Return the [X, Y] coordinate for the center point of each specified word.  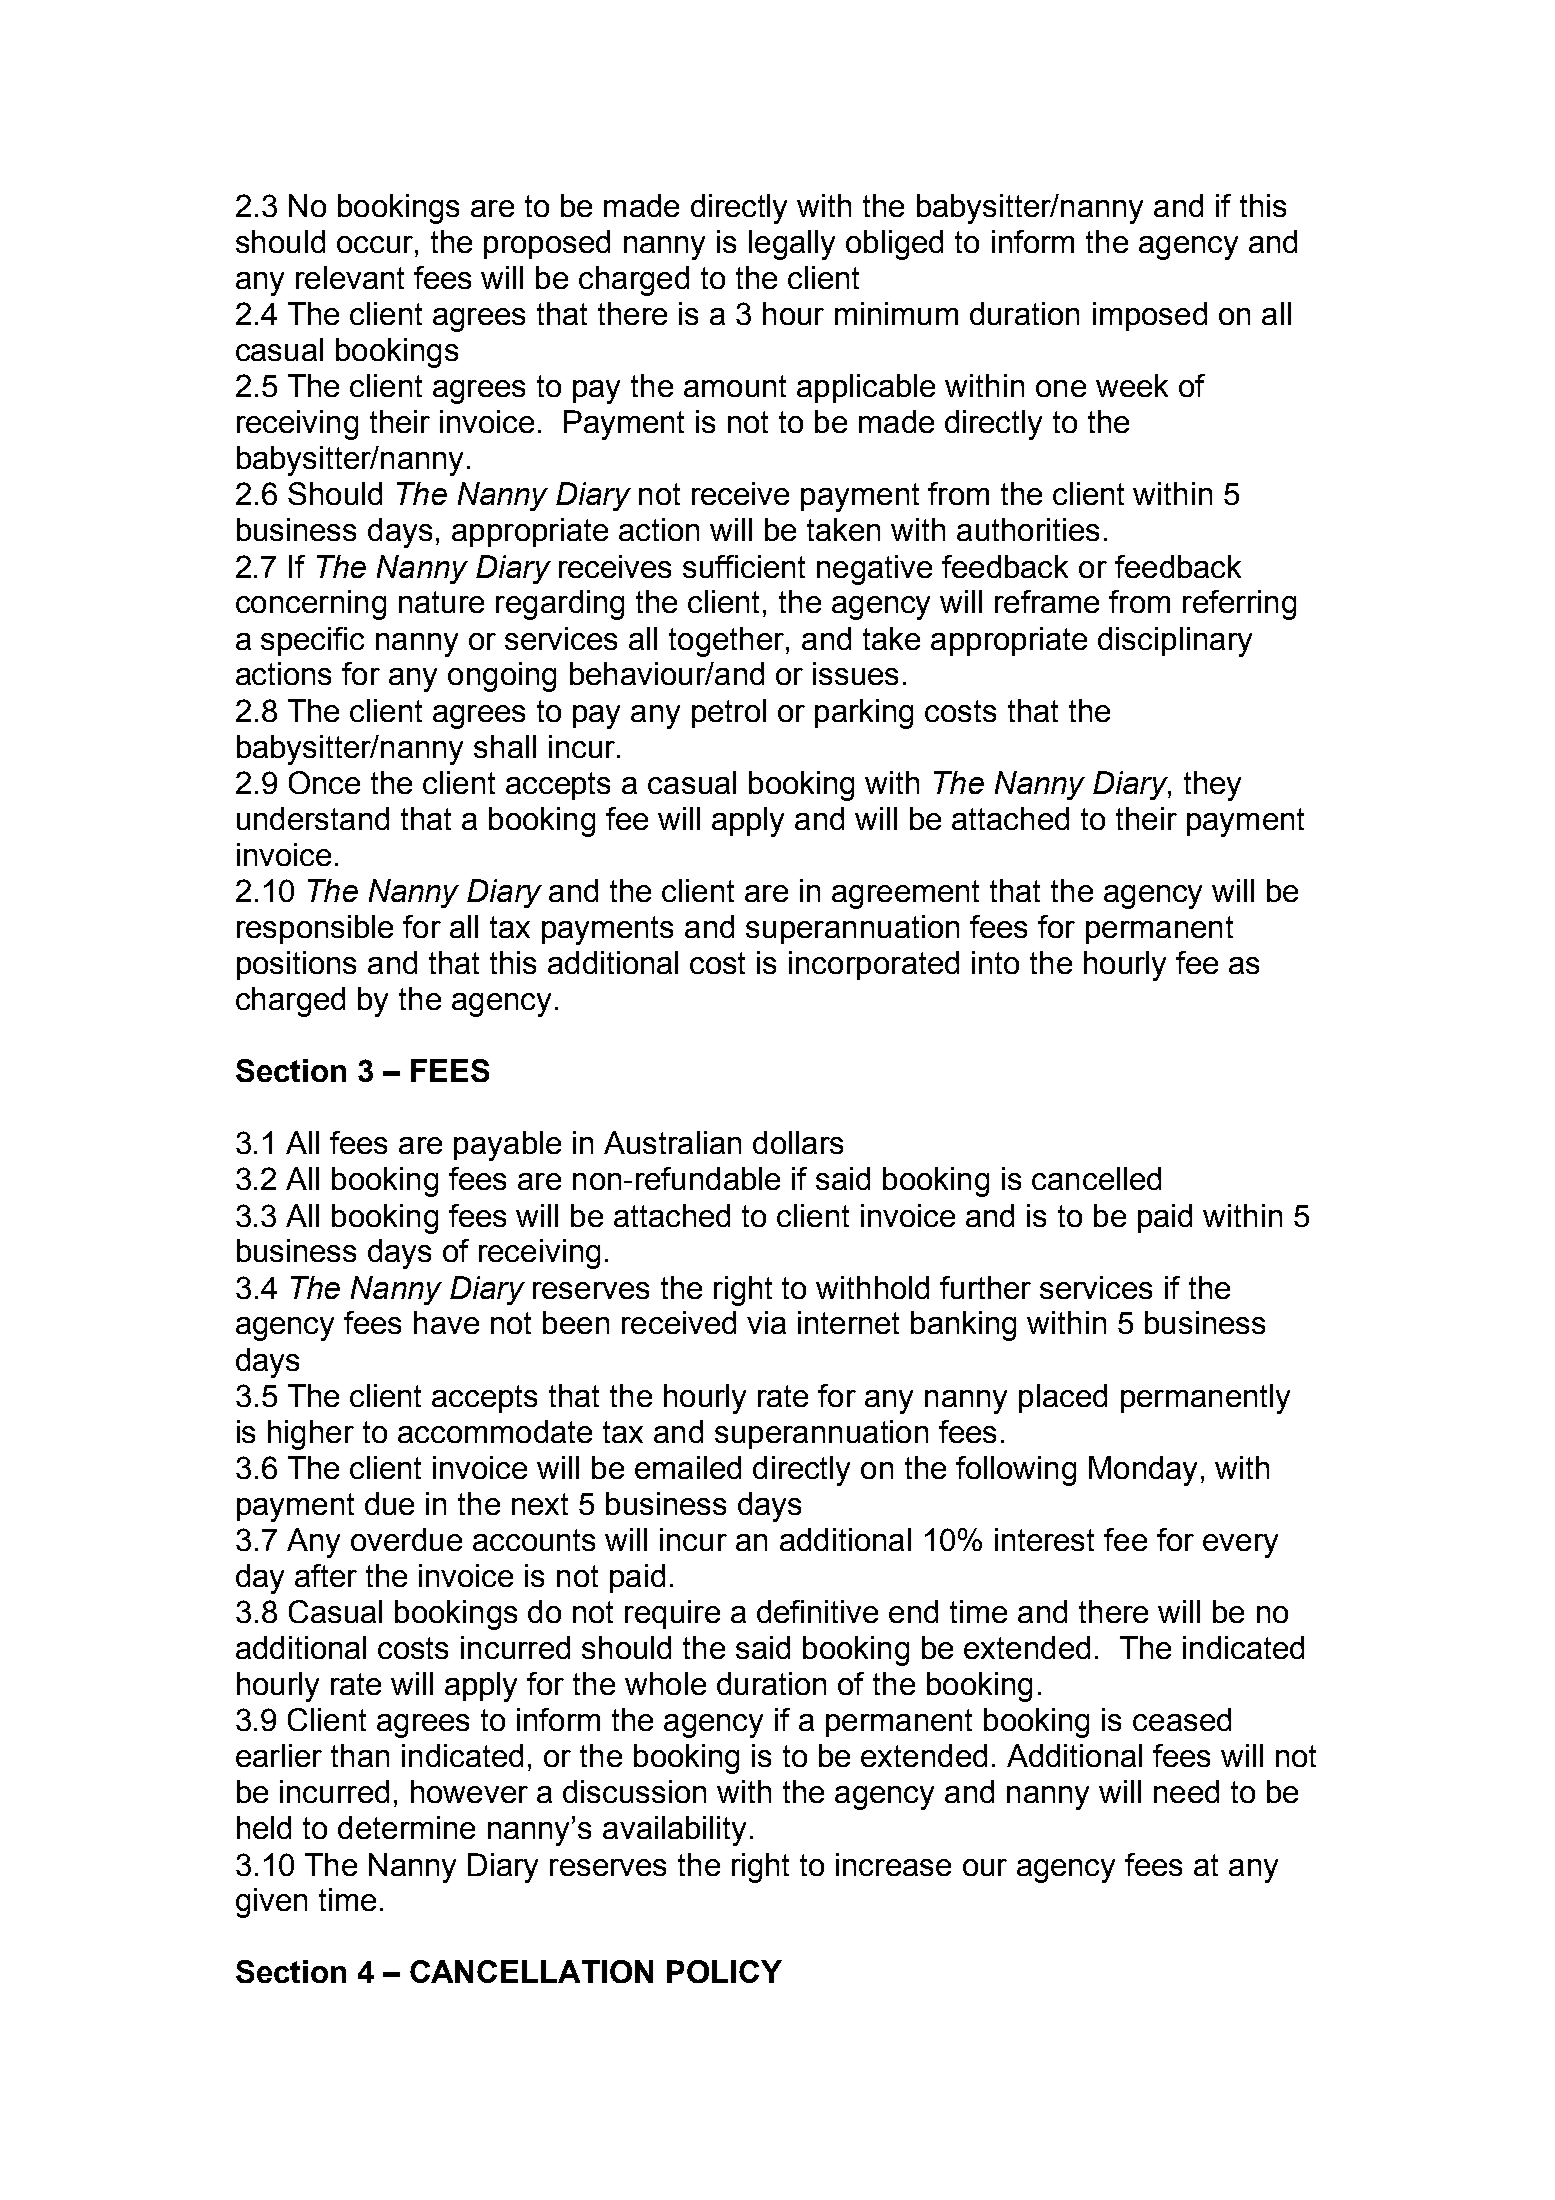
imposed [1150, 316]
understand [313, 818]
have [446, 1322]
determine [406, 1827]
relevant [350, 277]
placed [1063, 1398]
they [1212, 786]
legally [792, 245]
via [766, 1322]
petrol [729, 713]
